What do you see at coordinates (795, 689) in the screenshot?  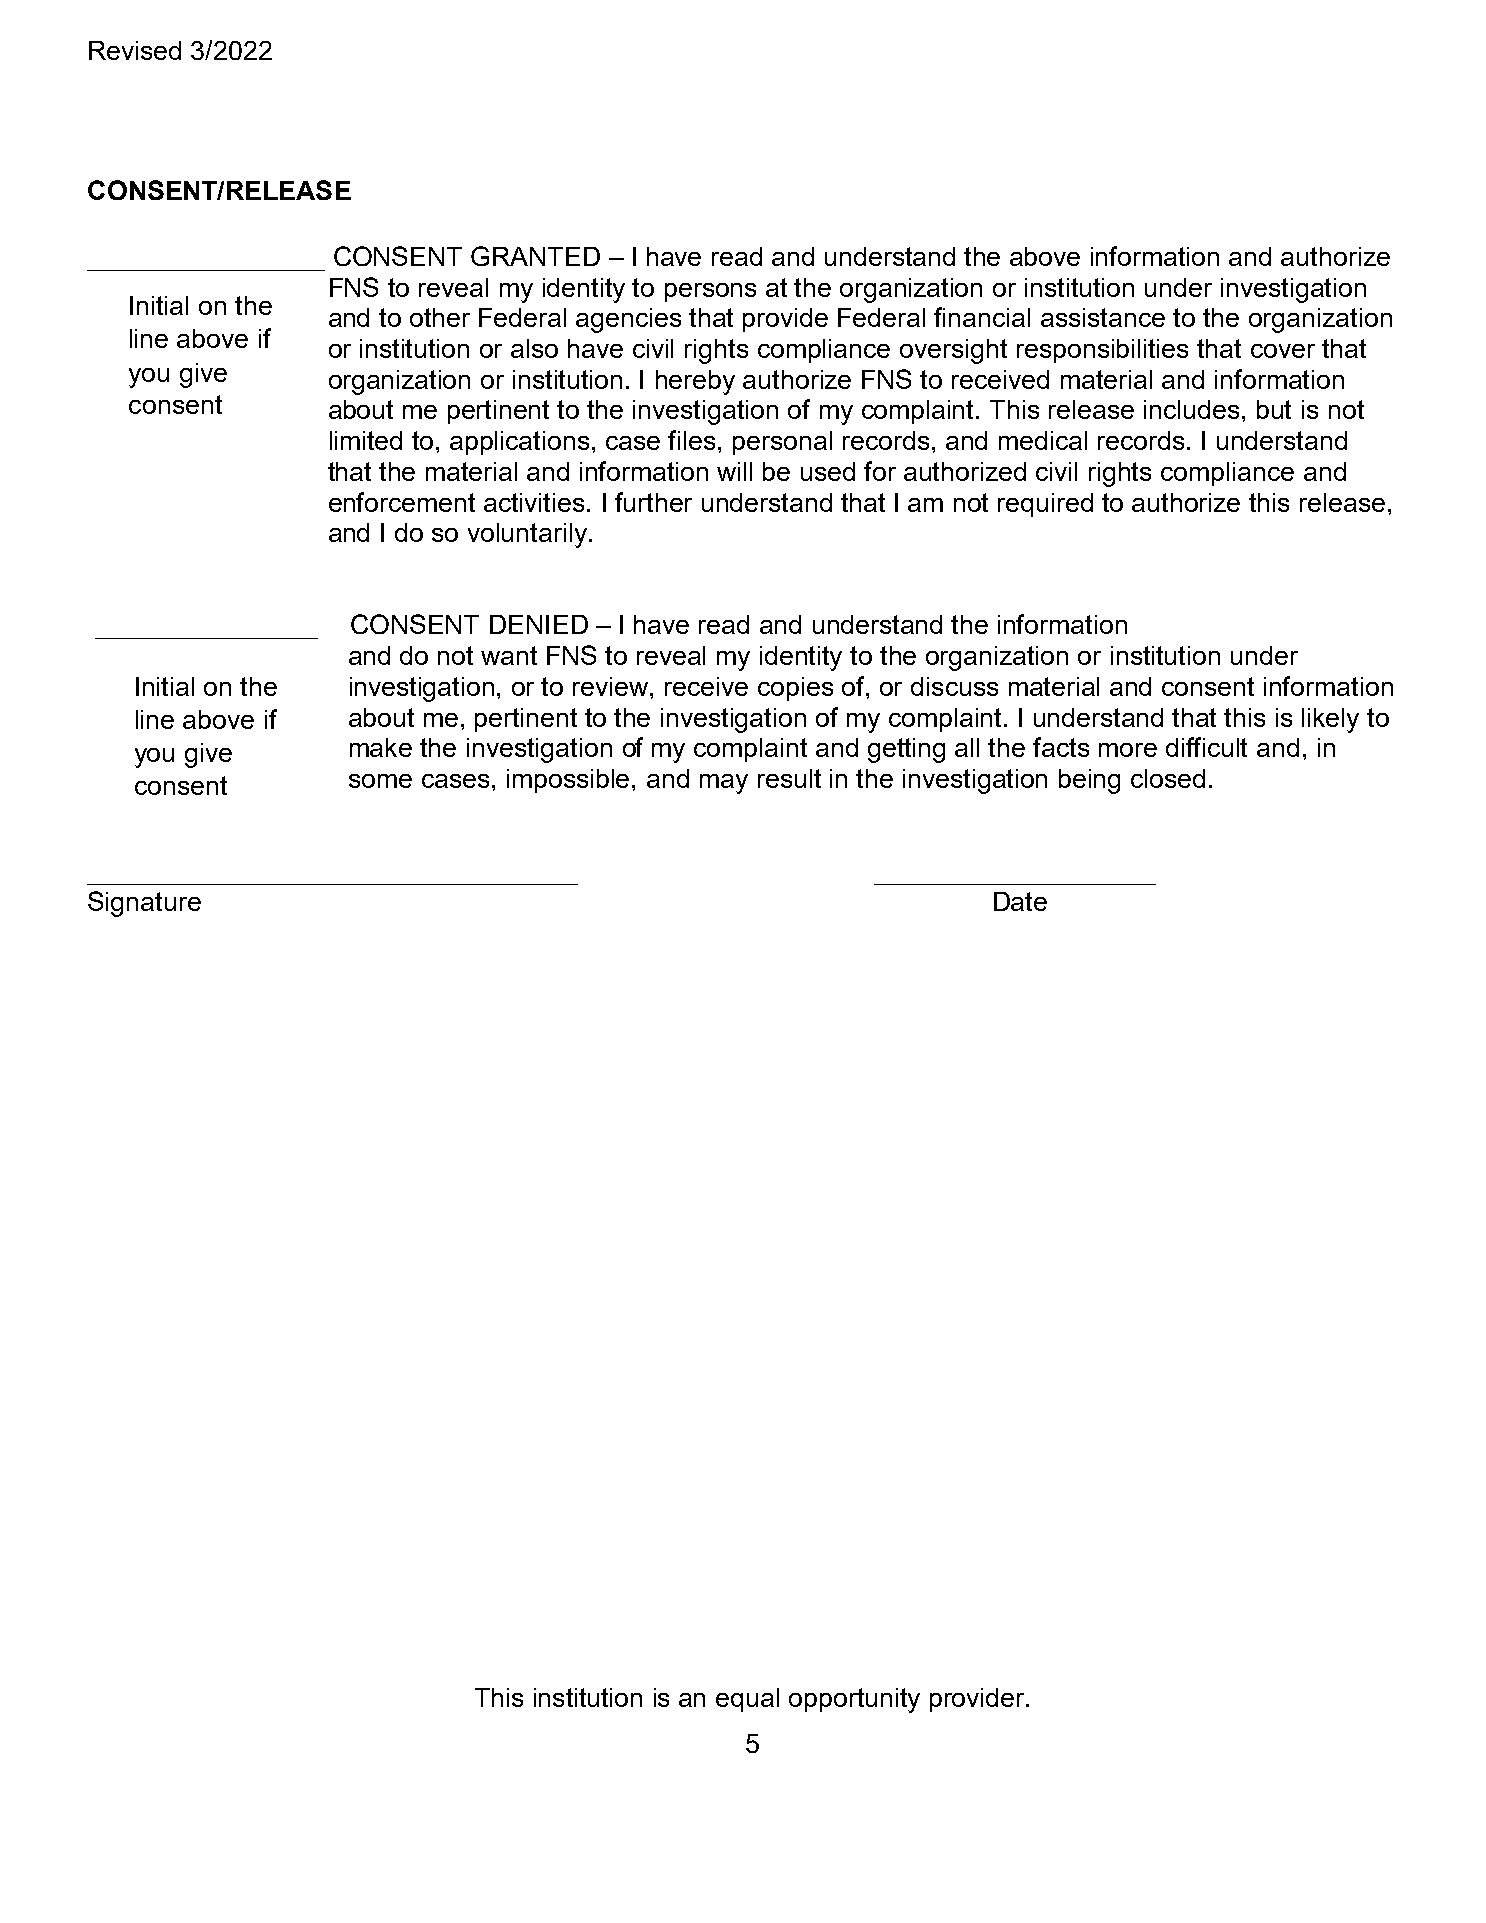 I see `copies` at bounding box center [795, 689].
